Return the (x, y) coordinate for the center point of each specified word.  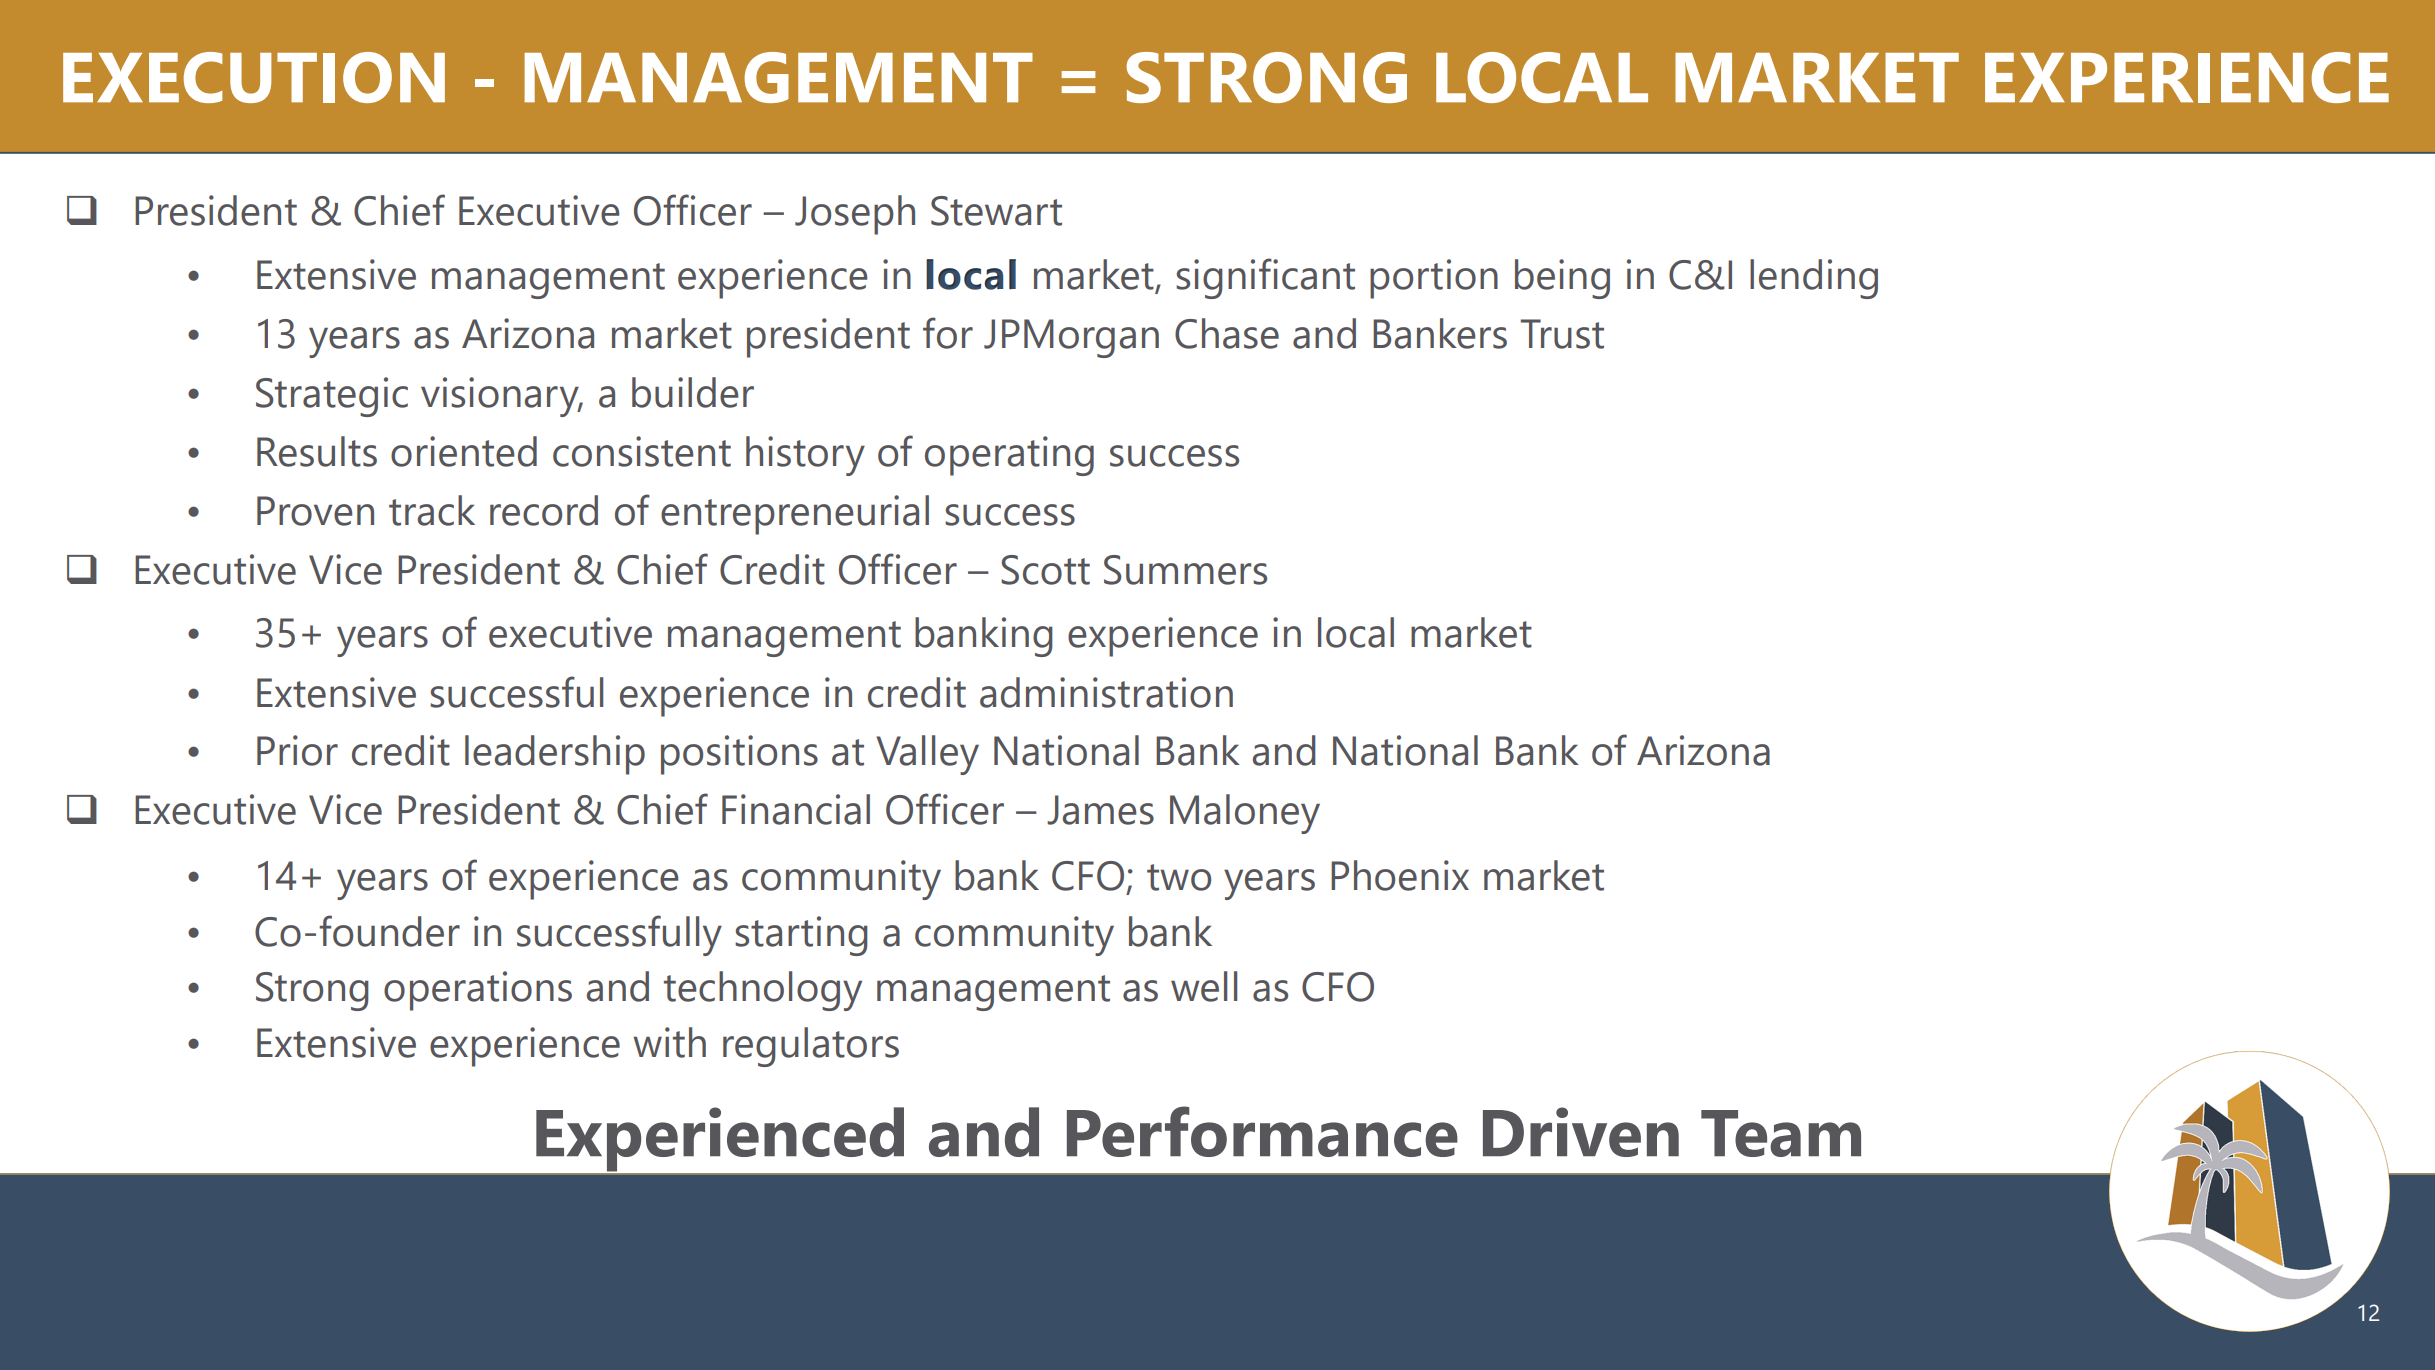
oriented (464, 451)
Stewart (996, 211)
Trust (1562, 334)
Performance (1262, 1131)
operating (1009, 456)
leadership (555, 755)
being (1562, 279)
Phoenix (1400, 875)
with (669, 1042)
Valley (927, 755)
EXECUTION (254, 77)
